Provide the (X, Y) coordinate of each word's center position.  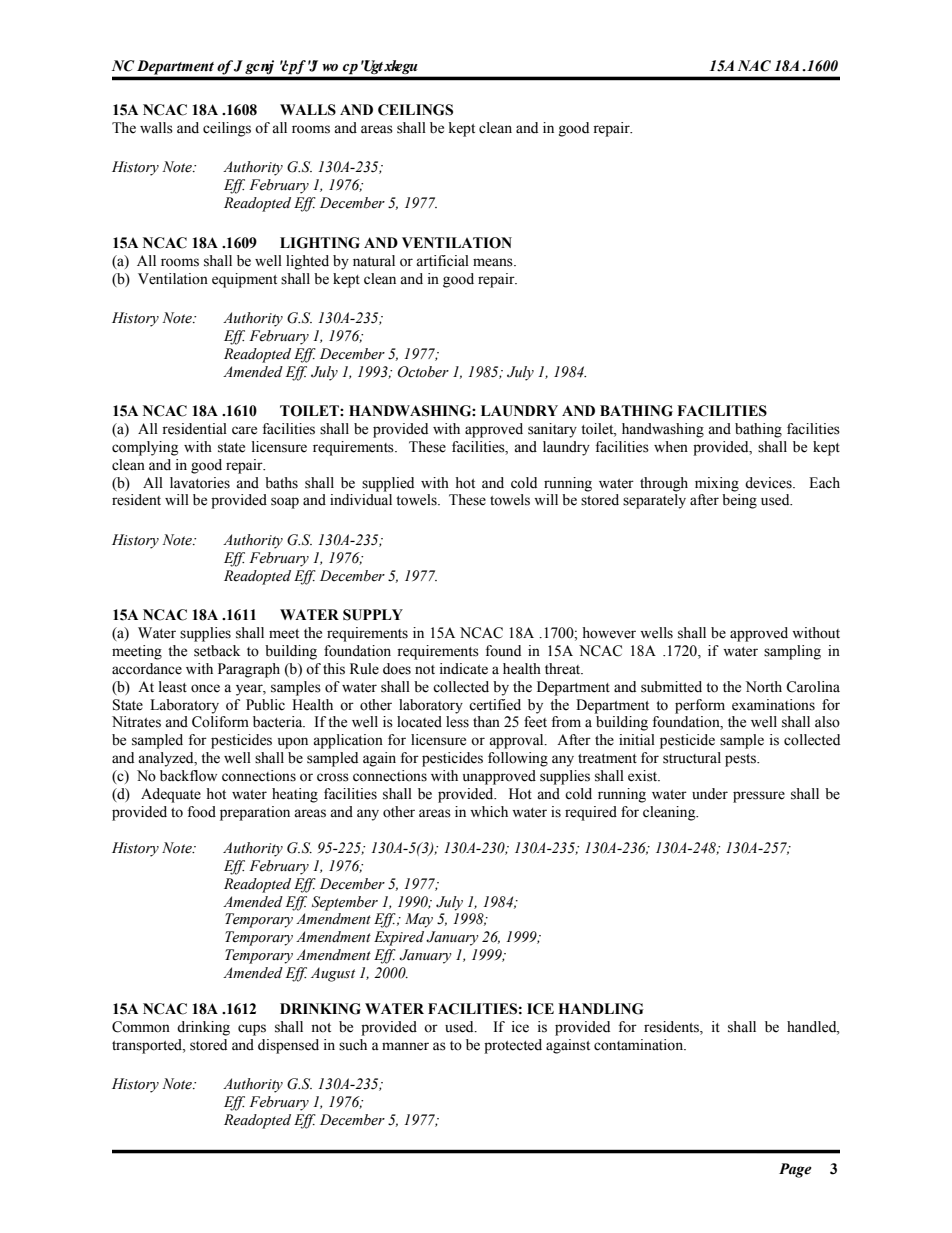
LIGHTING (320, 243)
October (423, 372)
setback (217, 651)
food (201, 812)
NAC (754, 66)
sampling (792, 652)
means (494, 262)
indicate (464, 669)
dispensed (288, 1046)
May (419, 920)
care (244, 430)
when (671, 447)
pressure (759, 797)
